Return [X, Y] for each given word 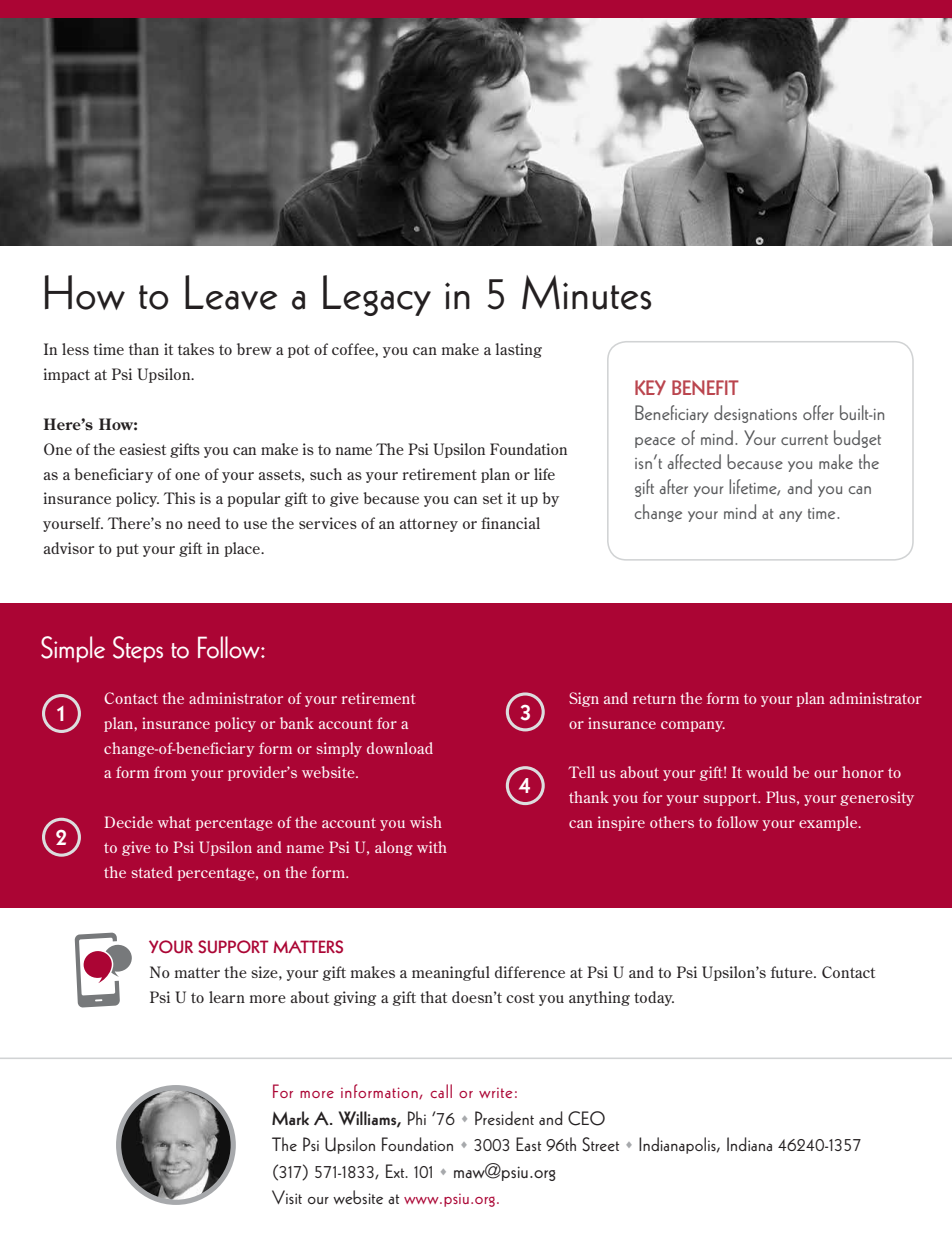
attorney [429, 525]
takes [196, 349]
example [829, 823]
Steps [138, 649]
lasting [518, 350]
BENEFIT [705, 387]
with [432, 847]
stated [152, 872]
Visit [287, 1197]
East [528, 1144]
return [654, 699]
